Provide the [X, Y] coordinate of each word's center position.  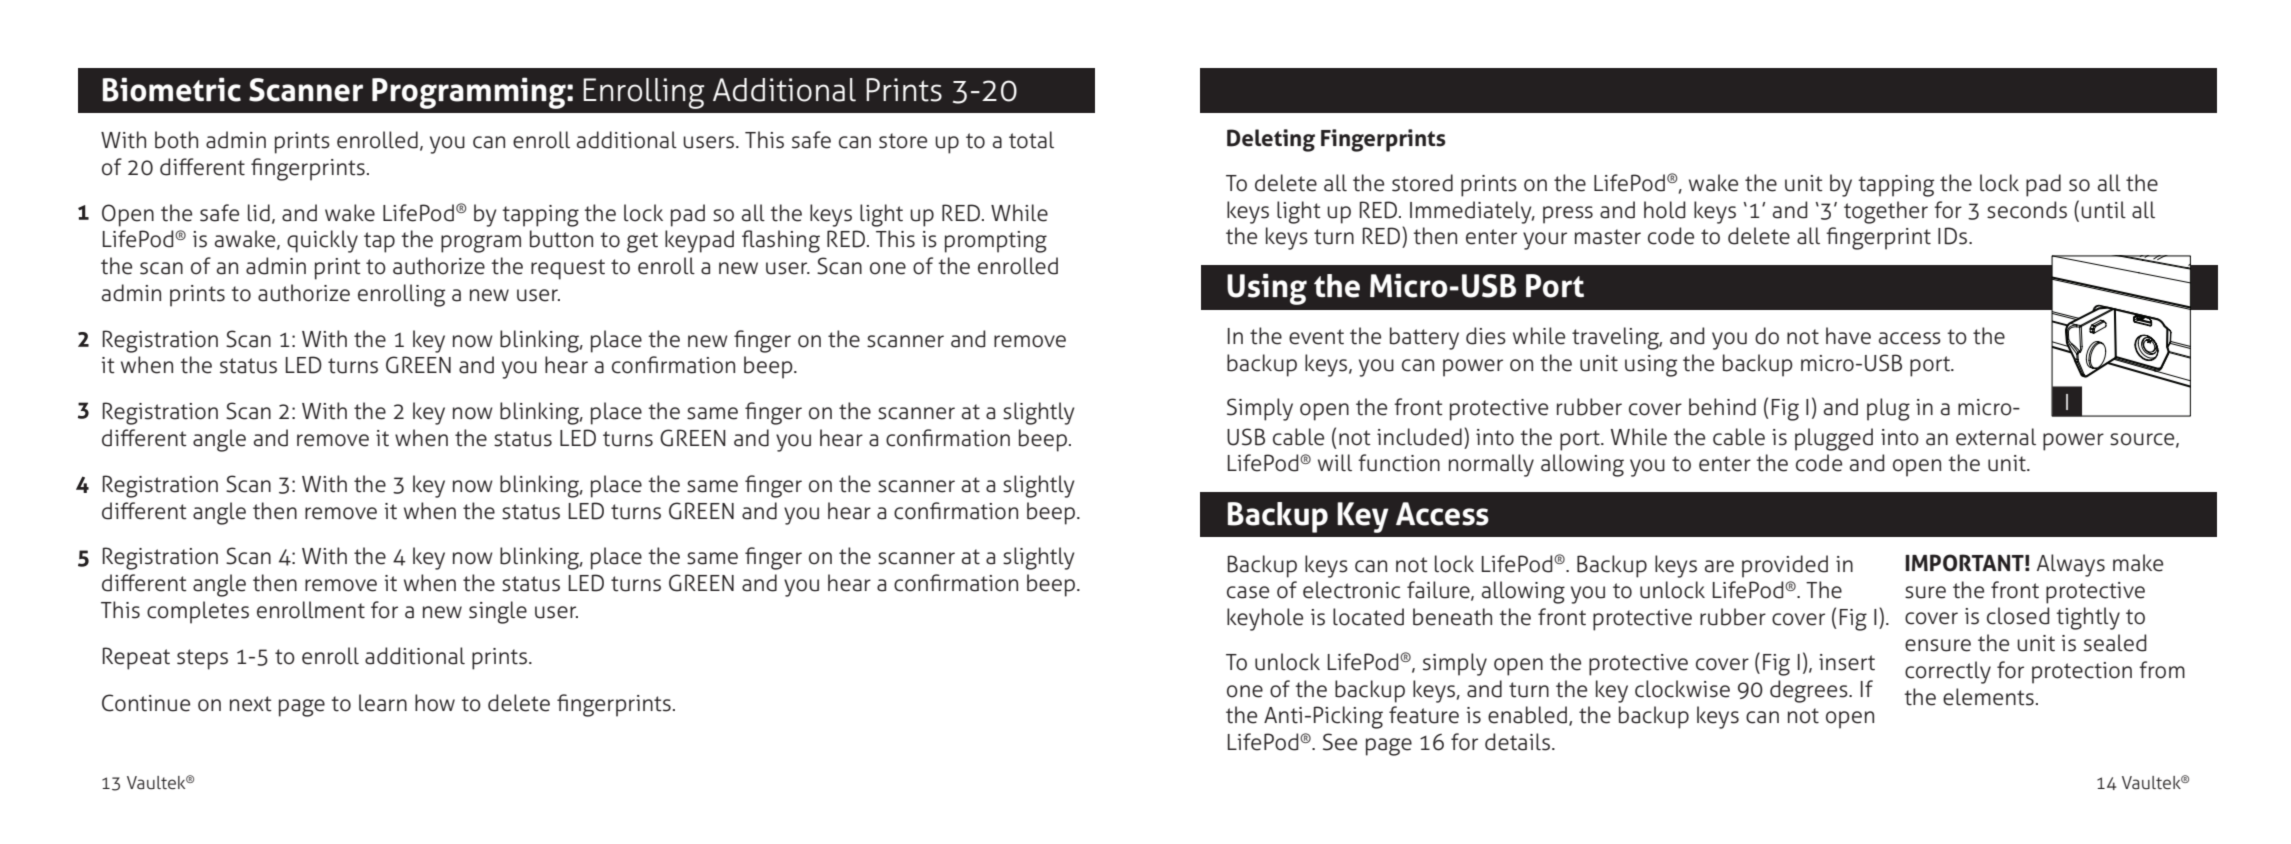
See [1340, 742]
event [1316, 337]
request [568, 269]
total [1031, 140]
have [1848, 336]
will [1335, 462]
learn [383, 703]
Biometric [172, 89]
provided [1785, 566]
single [498, 612]
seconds [2027, 210]
